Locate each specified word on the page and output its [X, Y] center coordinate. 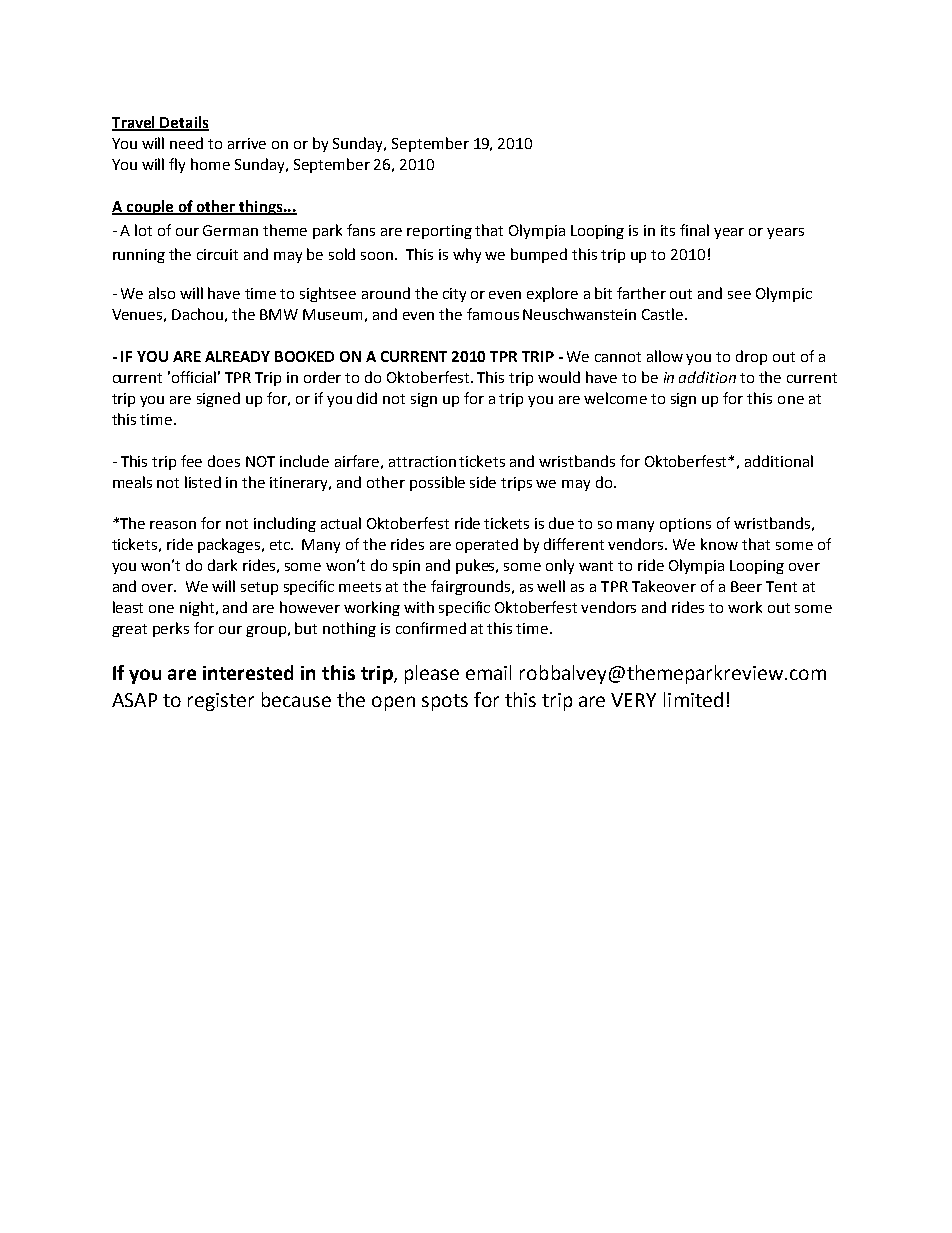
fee [191, 461]
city [454, 295]
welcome [615, 398]
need [186, 143]
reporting [439, 232]
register [221, 702]
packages [230, 545]
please [432, 674]
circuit [217, 254]
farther [641, 293]
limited [693, 699]
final [694, 230]
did [367, 398]
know [719, 544]
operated [487, 545]
